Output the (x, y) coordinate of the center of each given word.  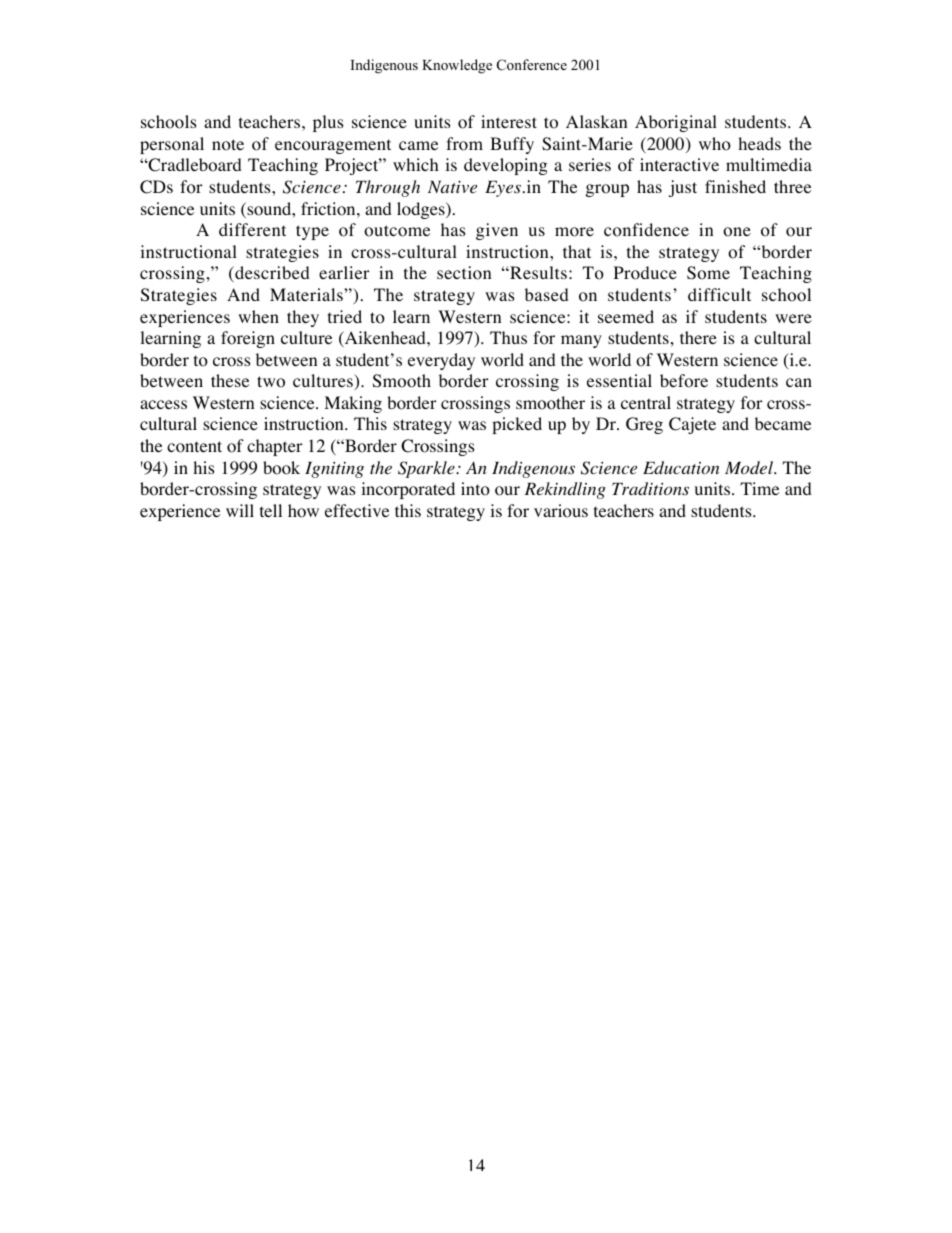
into (475, 489)
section (464, 273)
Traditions (650, 489)
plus (328, 123)
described (271, 274)
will (240, 510)
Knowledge (457, 66)
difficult (719, 294)
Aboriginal (676, 123)
